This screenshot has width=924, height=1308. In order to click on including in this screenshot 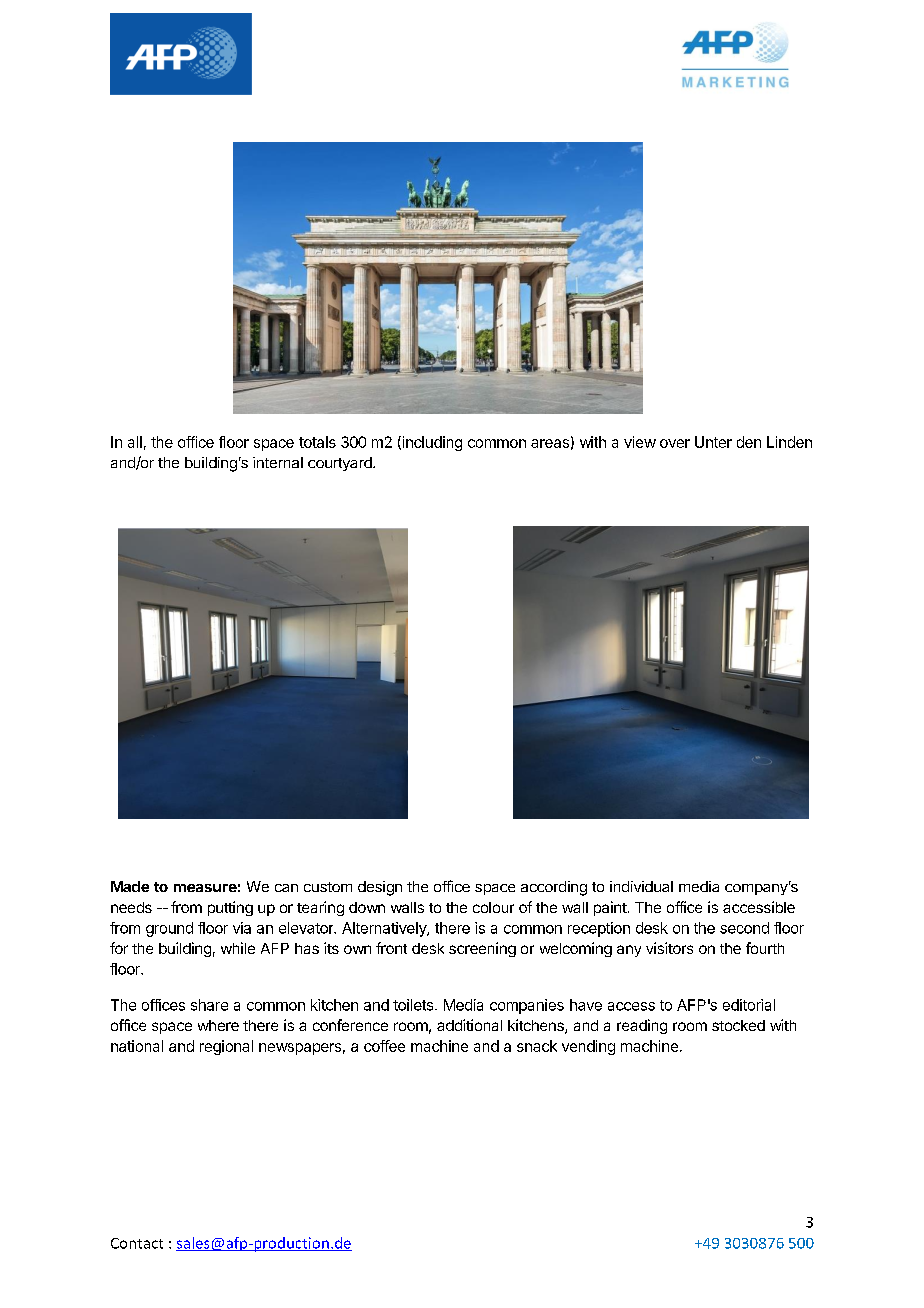, I will do `click(431, 443)`.
